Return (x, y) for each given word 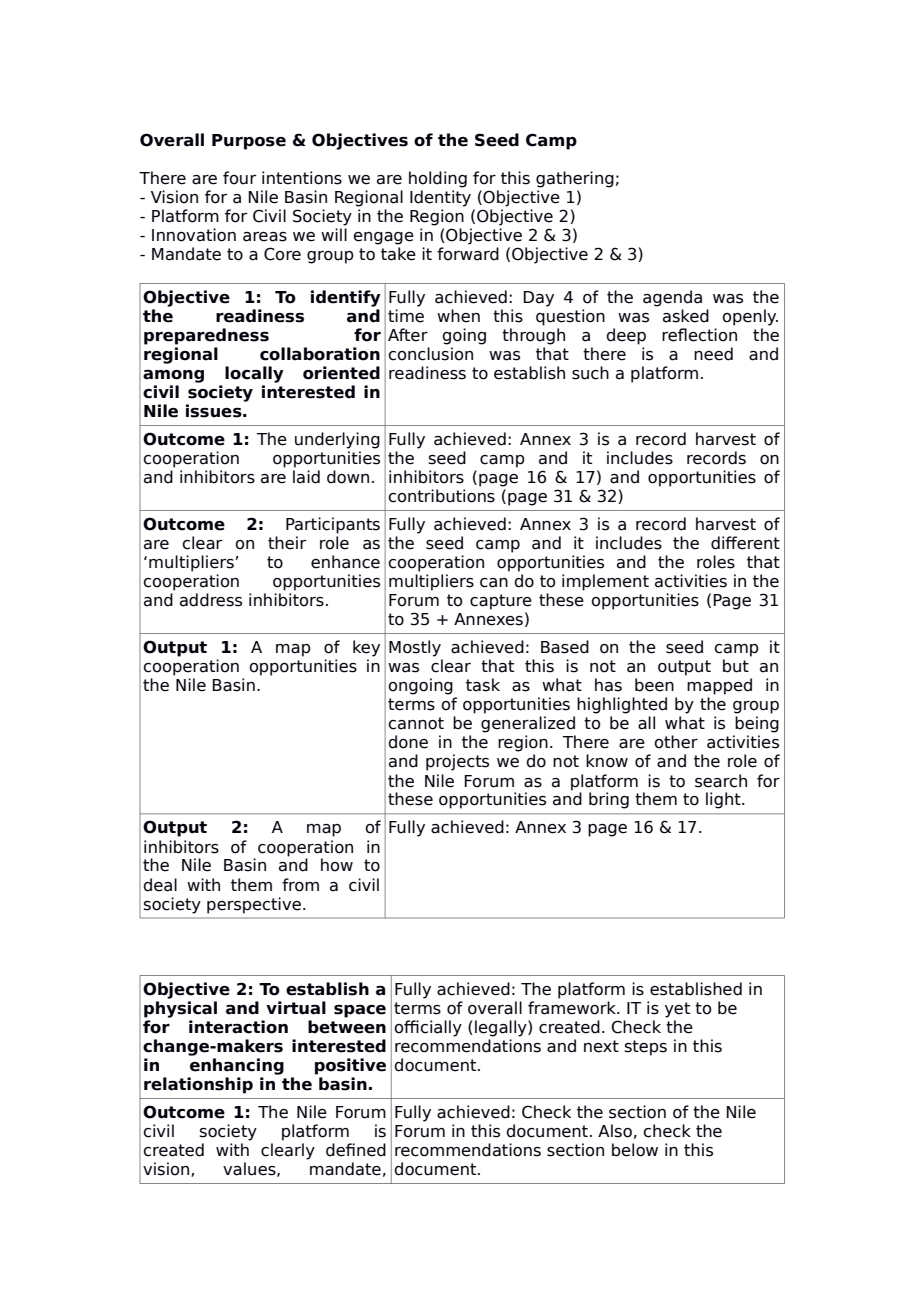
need (713, 354)
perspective (254, 905)
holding (438, 179)
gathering (575, 179)
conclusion (430, 354)
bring (609, 800)
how (337, 865)
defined (356, 1150)
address (211, 600)
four (239, 178)
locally (254, 374)
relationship (198, 1085)
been (654, 685)
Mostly (415, 648)
